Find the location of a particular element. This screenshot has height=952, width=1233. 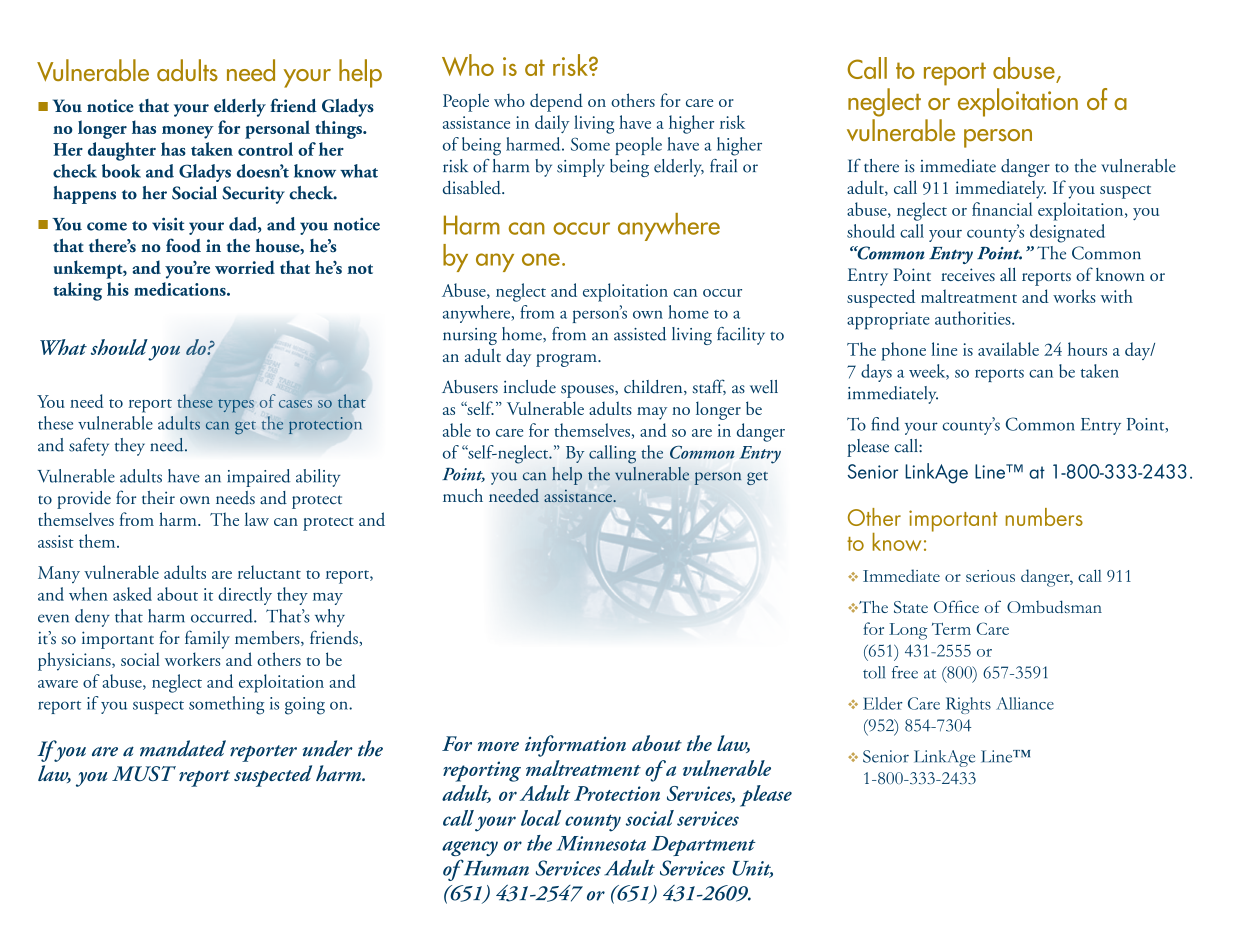

authorities is located at coordinates (974, 318).
